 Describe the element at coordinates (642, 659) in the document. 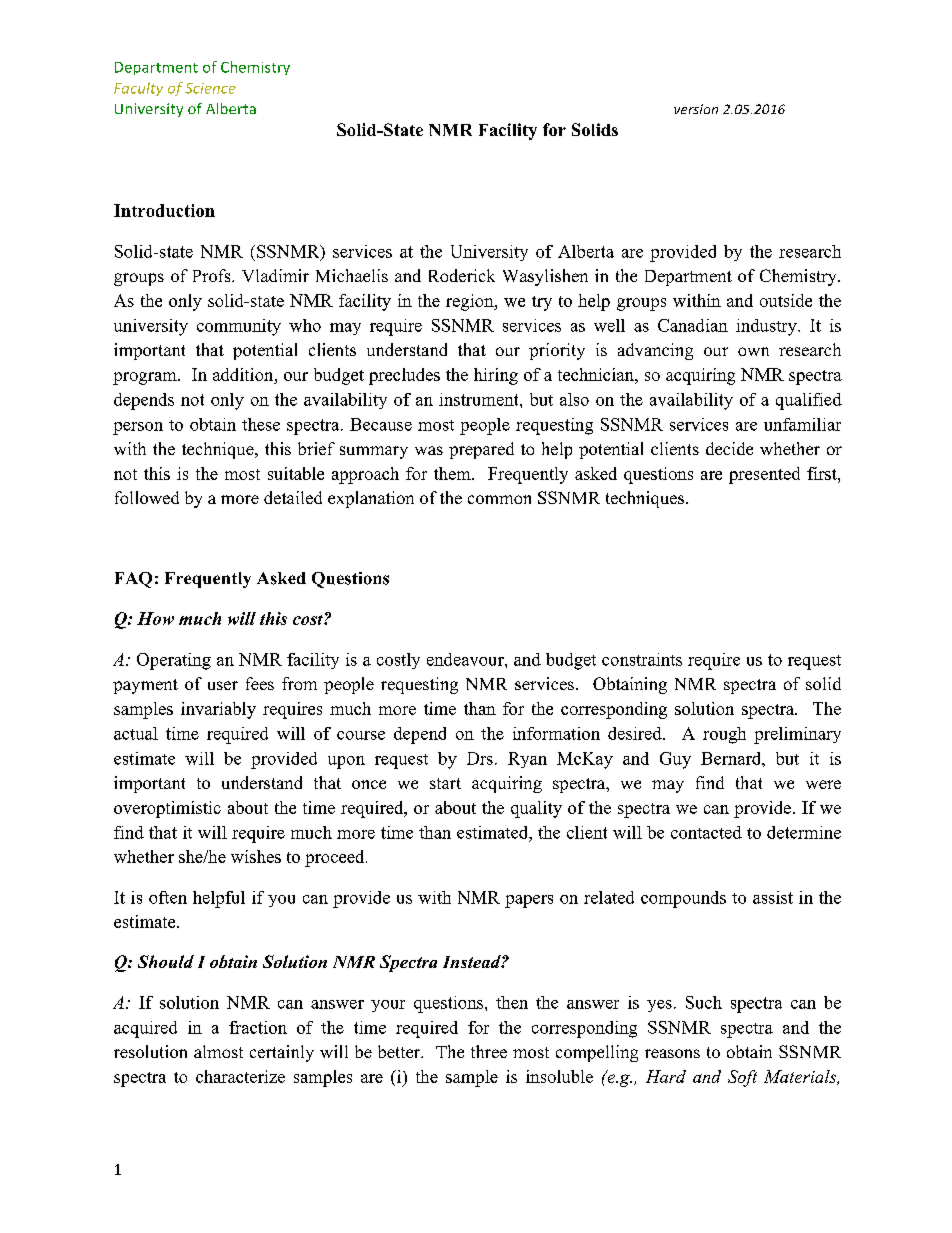

I see `constraints` at that location.
